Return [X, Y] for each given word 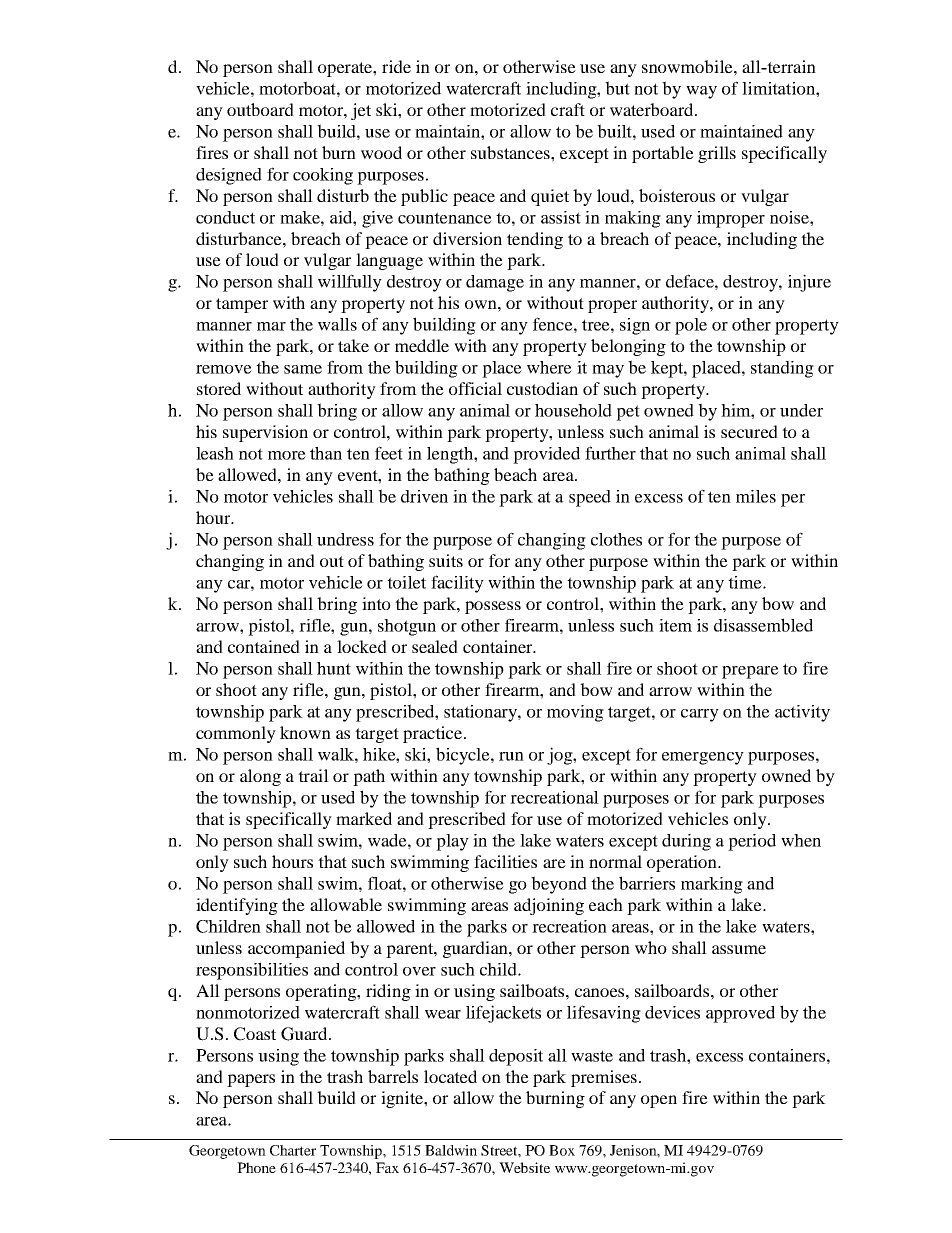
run [511, 756]
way [701, 92]
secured [749, 431]
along [260, 777]
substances [511, 152]
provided [546, 455]
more [287, 455]
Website [524, 1167]
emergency [703, 758]
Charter [293, 1150]
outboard [260, 109]
